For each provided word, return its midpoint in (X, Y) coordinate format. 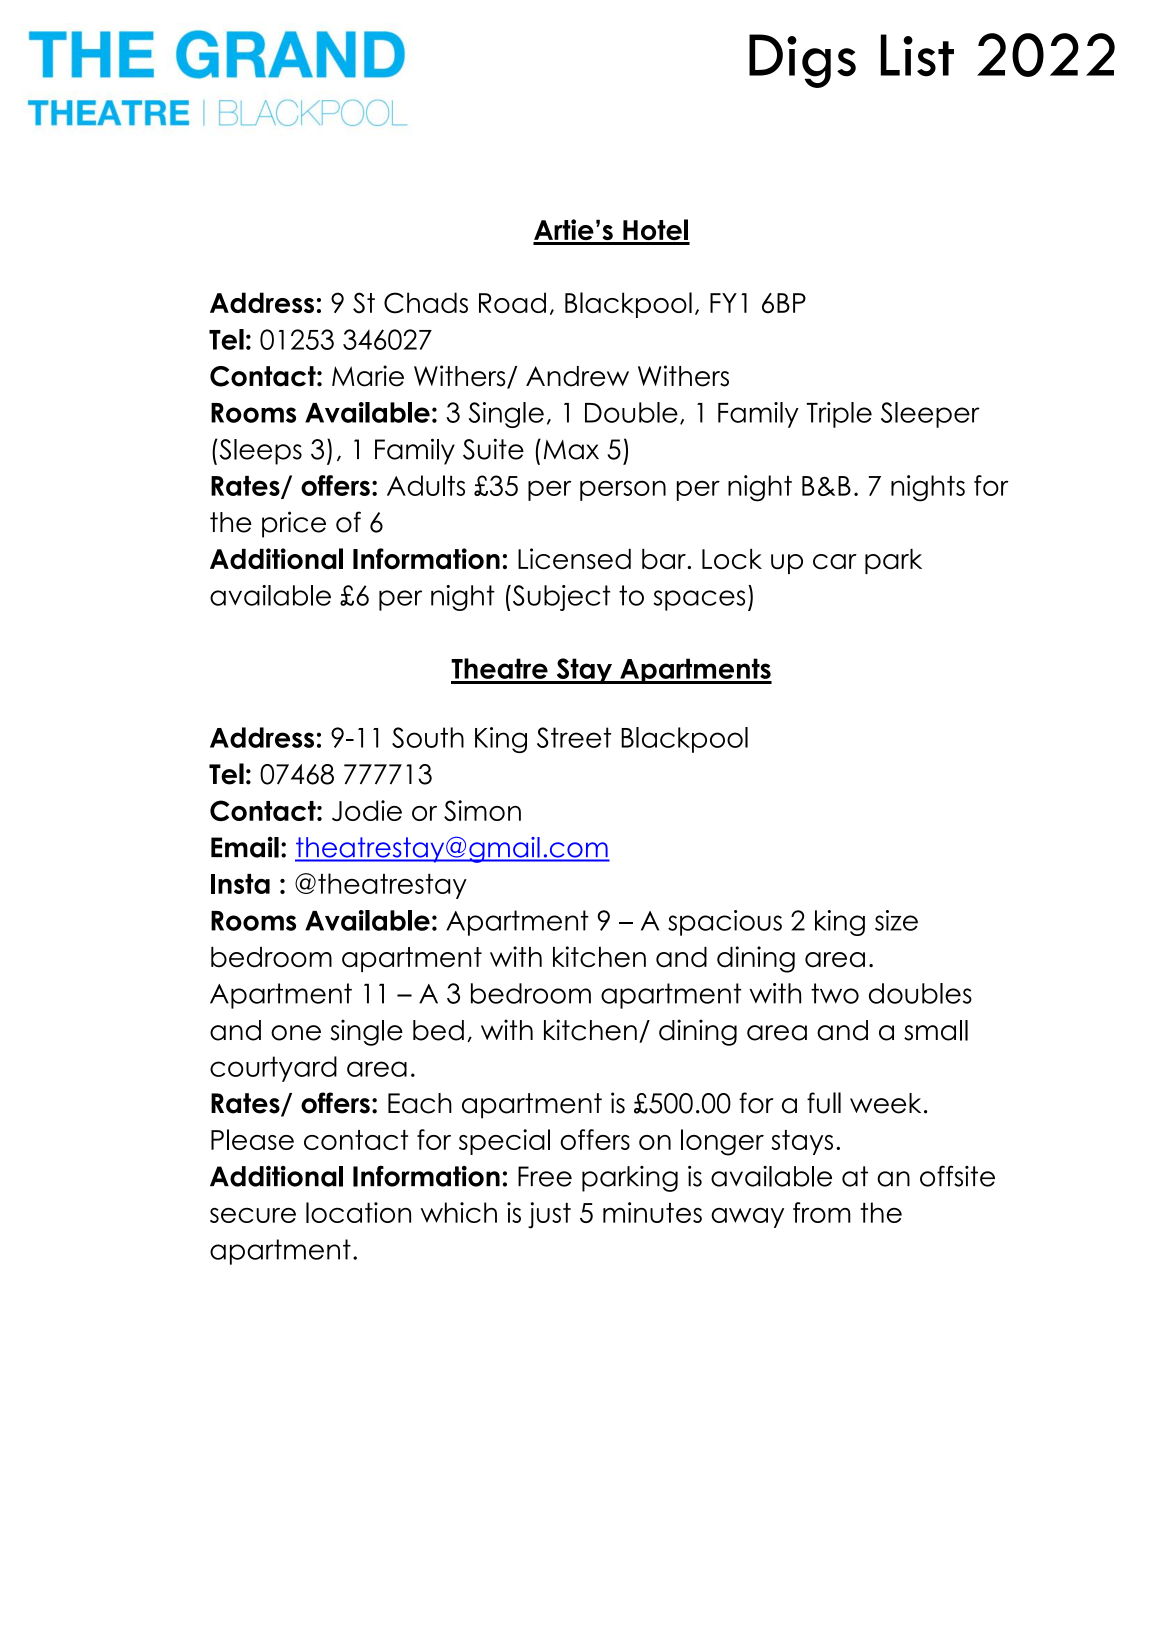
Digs (802, 61)
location (358, 1212)
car (835, 561)
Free (545, 1176)
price (294, 524)
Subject (560, 598)
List (917, 55)
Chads (426, 303)
